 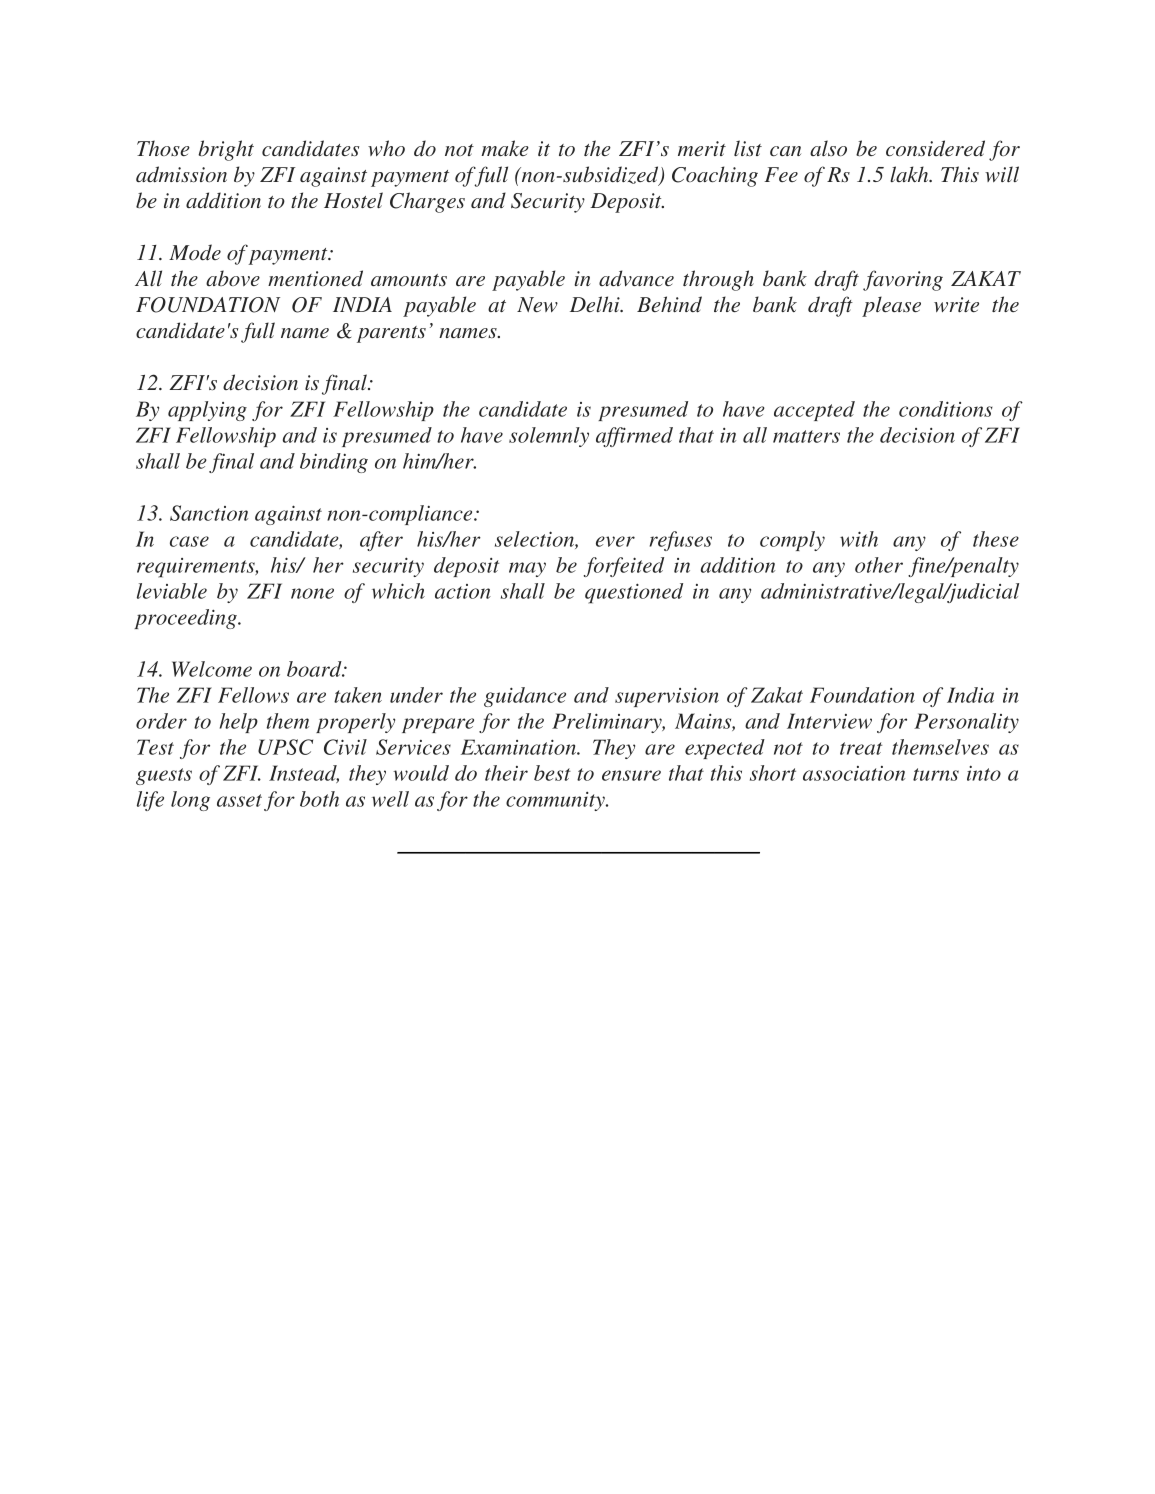 What do you see at coordinates (549, 437) in the page?
I see `solemnly` at bounding box center [549, 437].
